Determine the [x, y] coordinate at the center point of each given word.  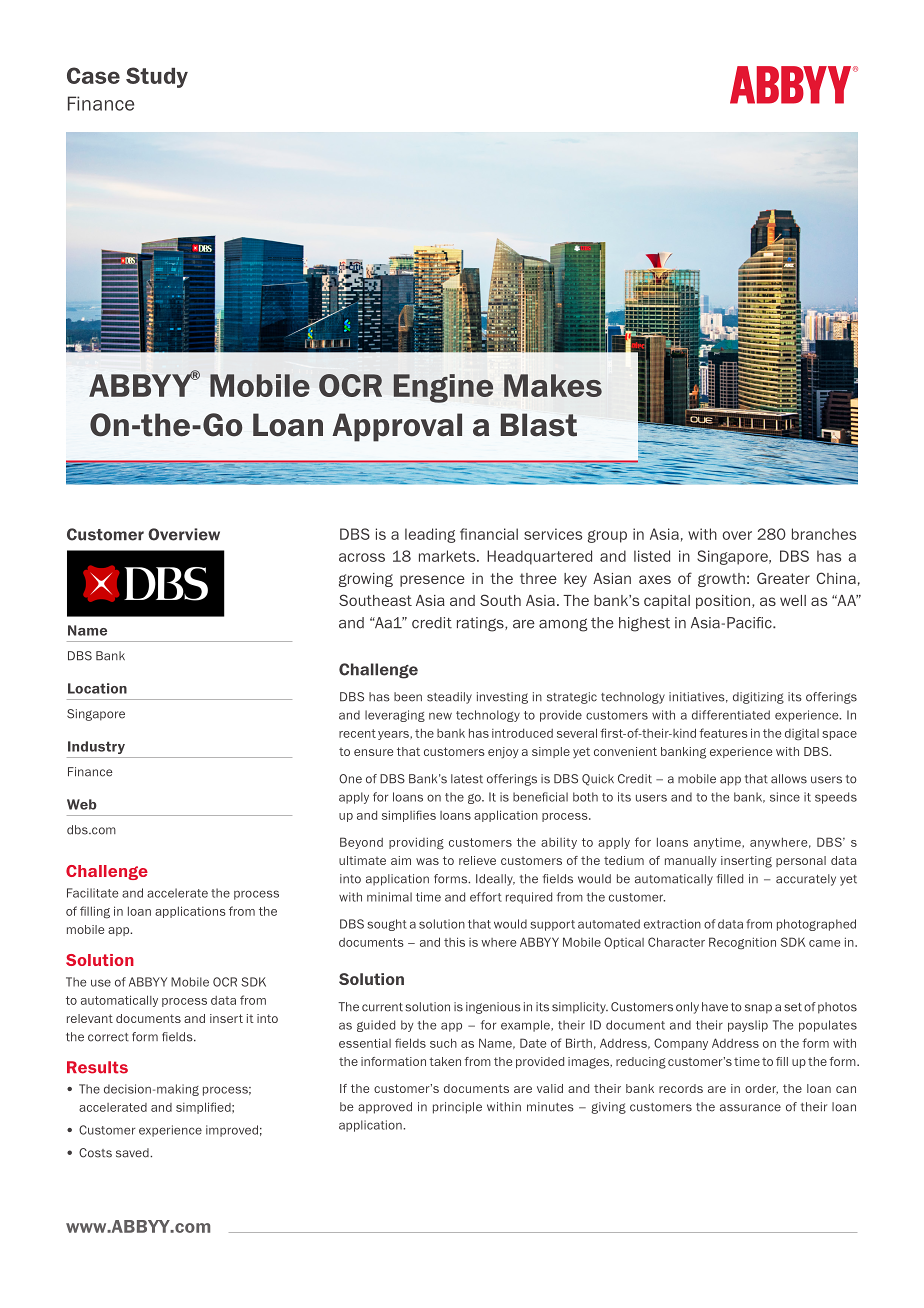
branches [824, 534]
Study [157, 77]
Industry [96, 747]
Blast [539, 425]
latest [467, 779]
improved [232, 1131]
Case [93, 75]
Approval [397, 427]
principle [457, 1108]
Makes [553, 385]
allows [789, 779]
